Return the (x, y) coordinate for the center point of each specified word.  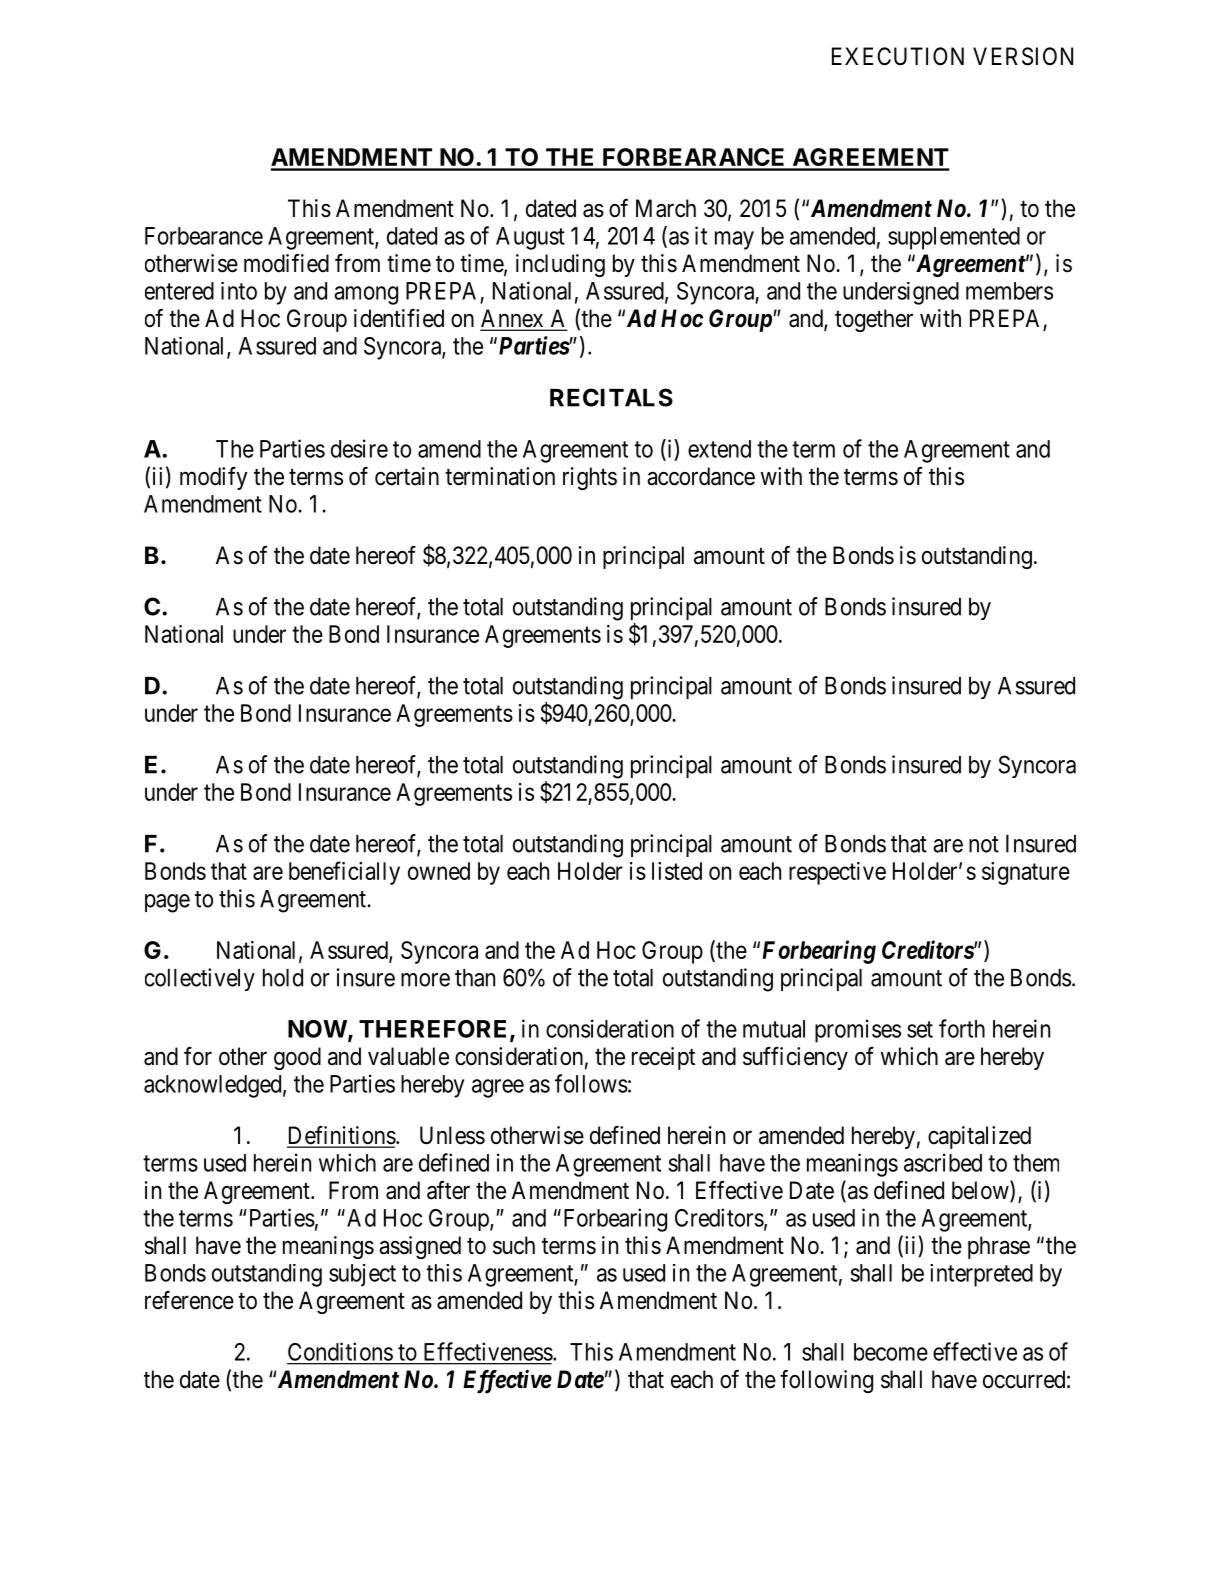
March (666, 208)
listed (677, 871)
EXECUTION (898, 56)
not (984, 844)
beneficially (344, 873)
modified (286, 263)
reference (189, 1300)
